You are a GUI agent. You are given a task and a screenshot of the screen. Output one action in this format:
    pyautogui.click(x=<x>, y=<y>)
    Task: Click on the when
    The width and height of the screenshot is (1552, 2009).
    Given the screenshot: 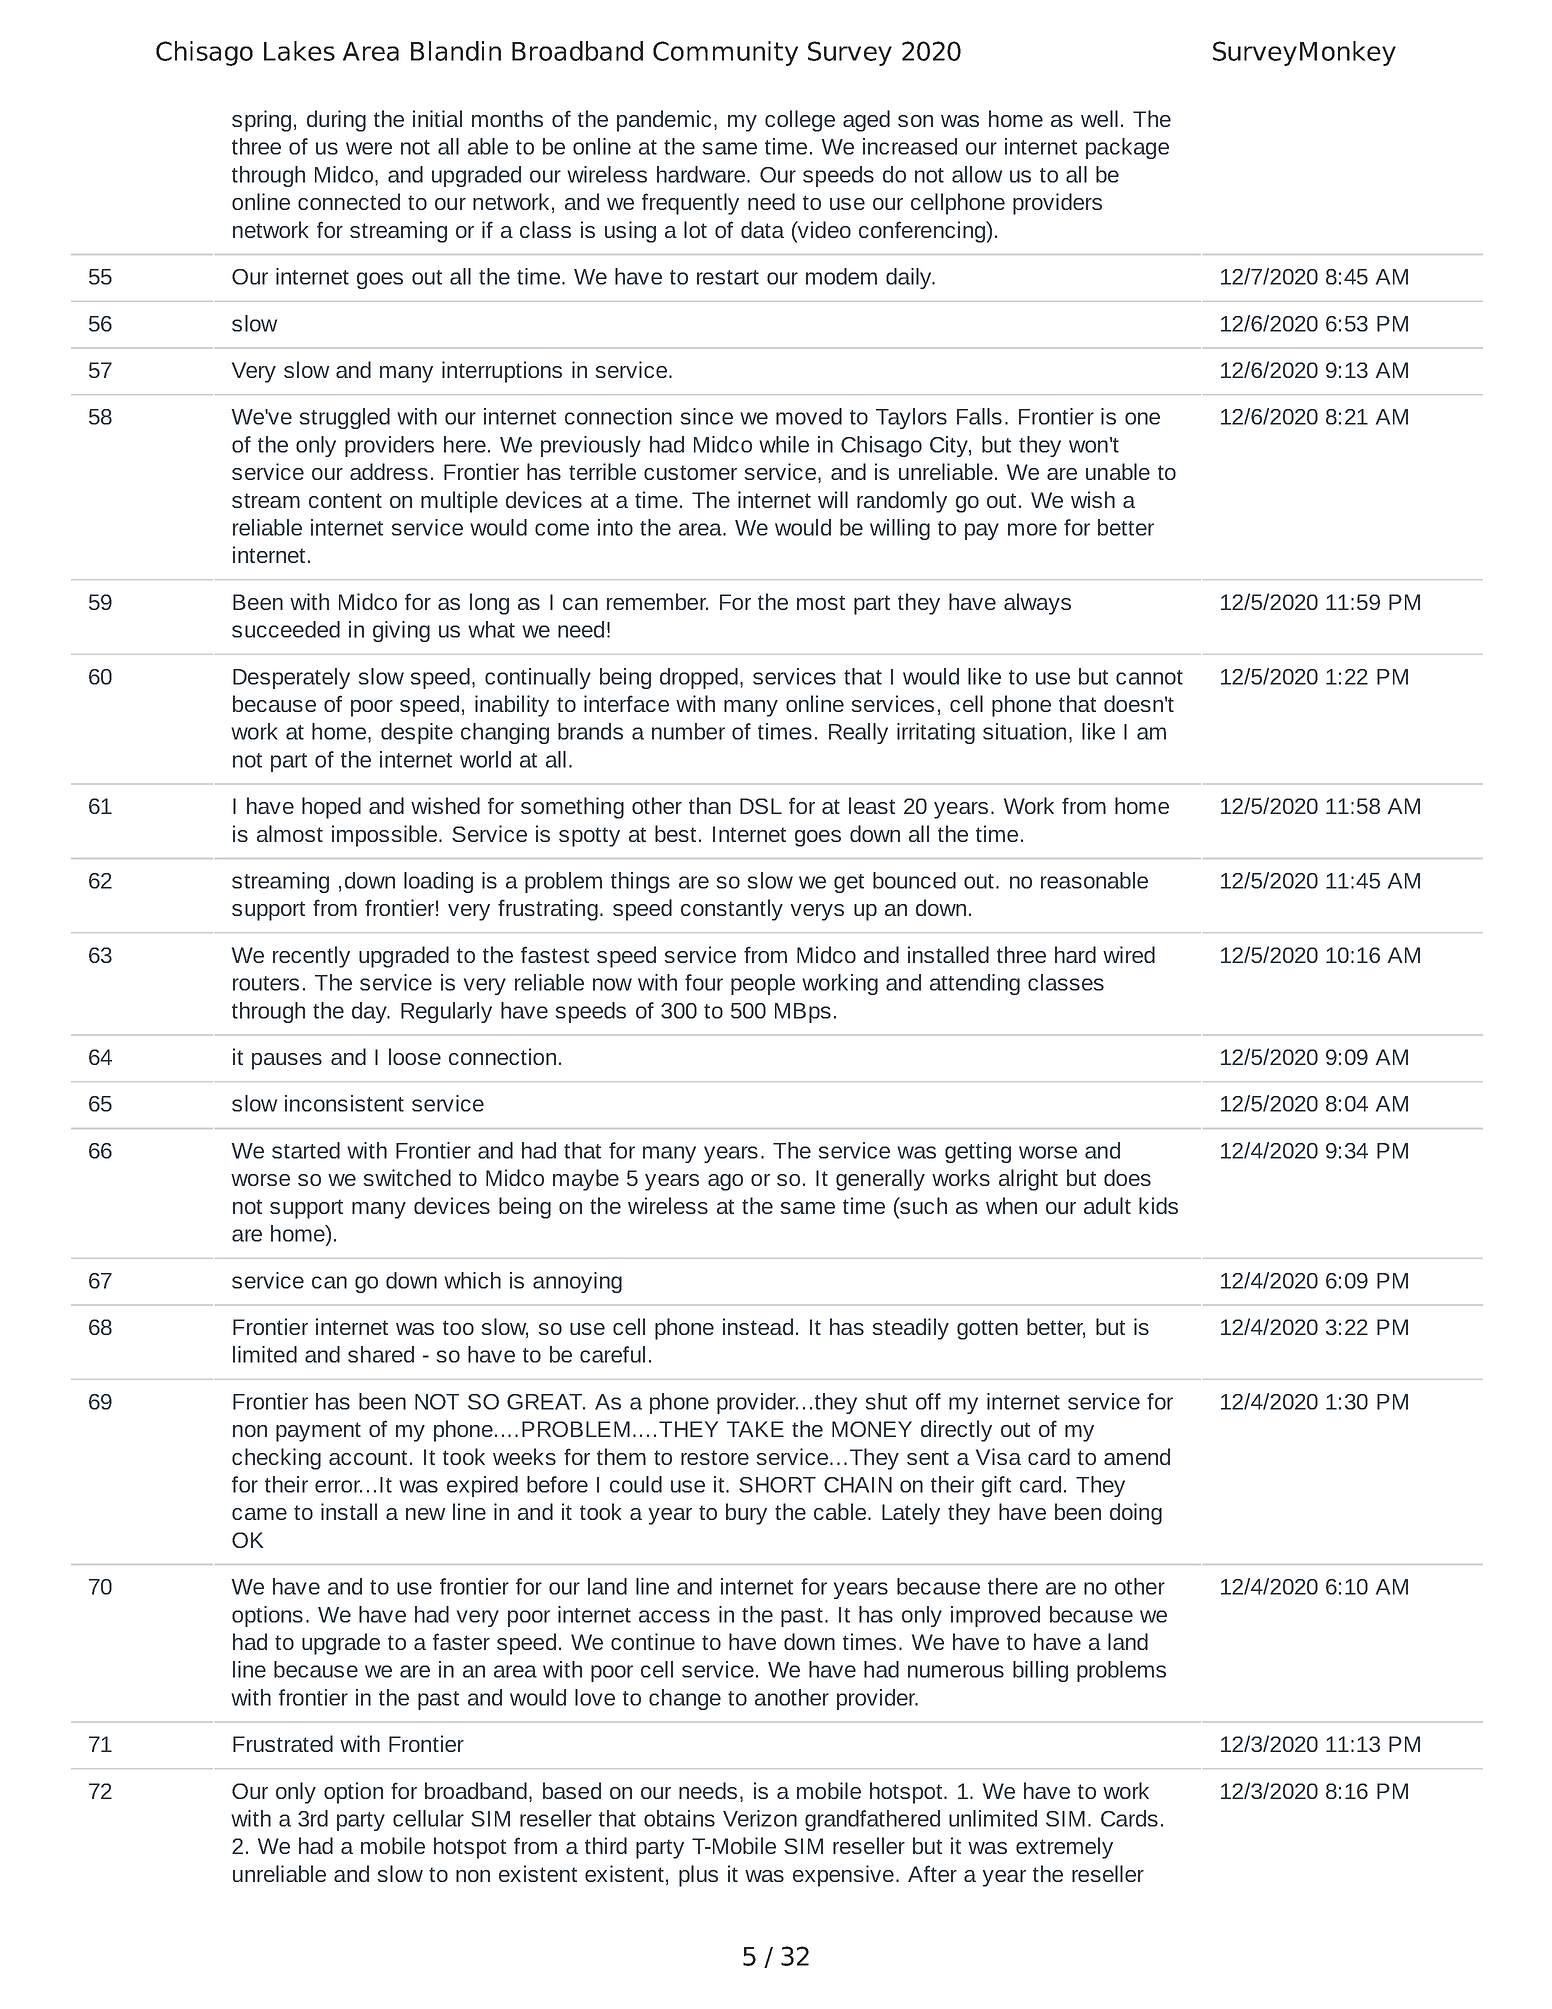 What is the action you would take?
    pyautogui.click(x=1011, y=1205)
